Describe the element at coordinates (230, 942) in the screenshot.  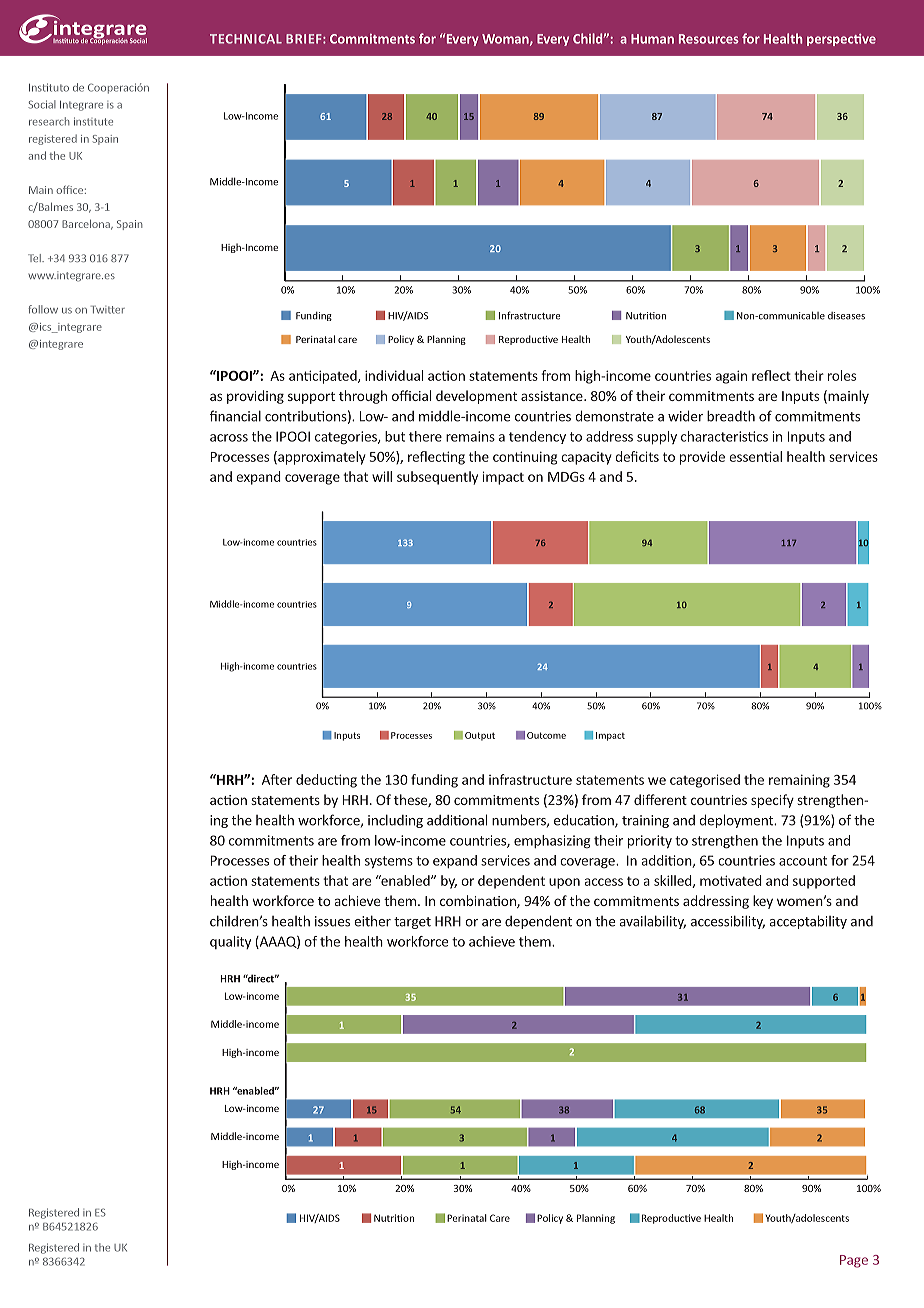
I see `quality` at that location.
